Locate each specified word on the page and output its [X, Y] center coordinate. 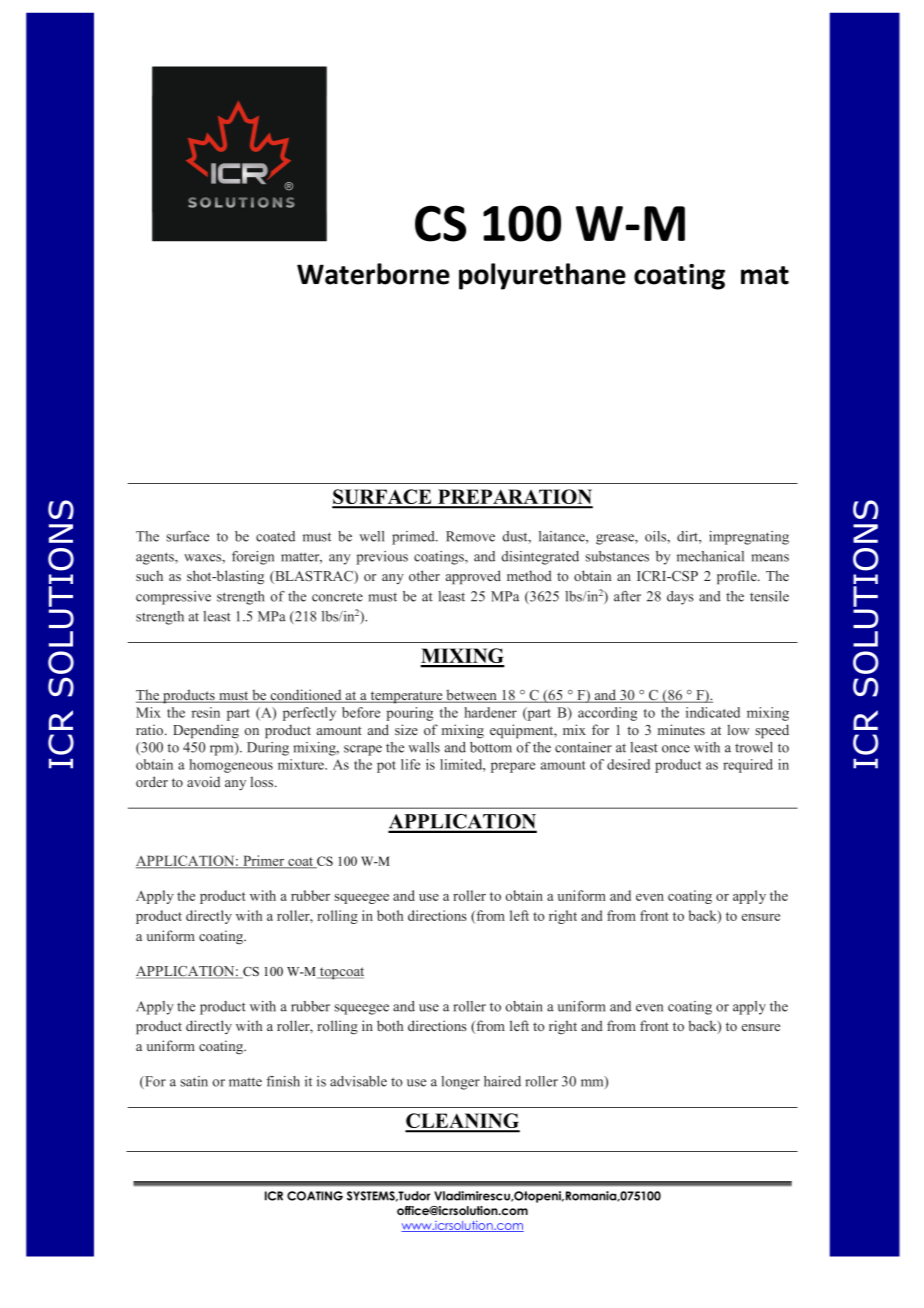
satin [194, 1081]
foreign [253, 558]
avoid [203, 781]
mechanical [710, 556]
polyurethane [542, 276]
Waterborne [373, 274]
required [748, 766]
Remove [470, 536]
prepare [513, 767]
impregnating [749, 538]
